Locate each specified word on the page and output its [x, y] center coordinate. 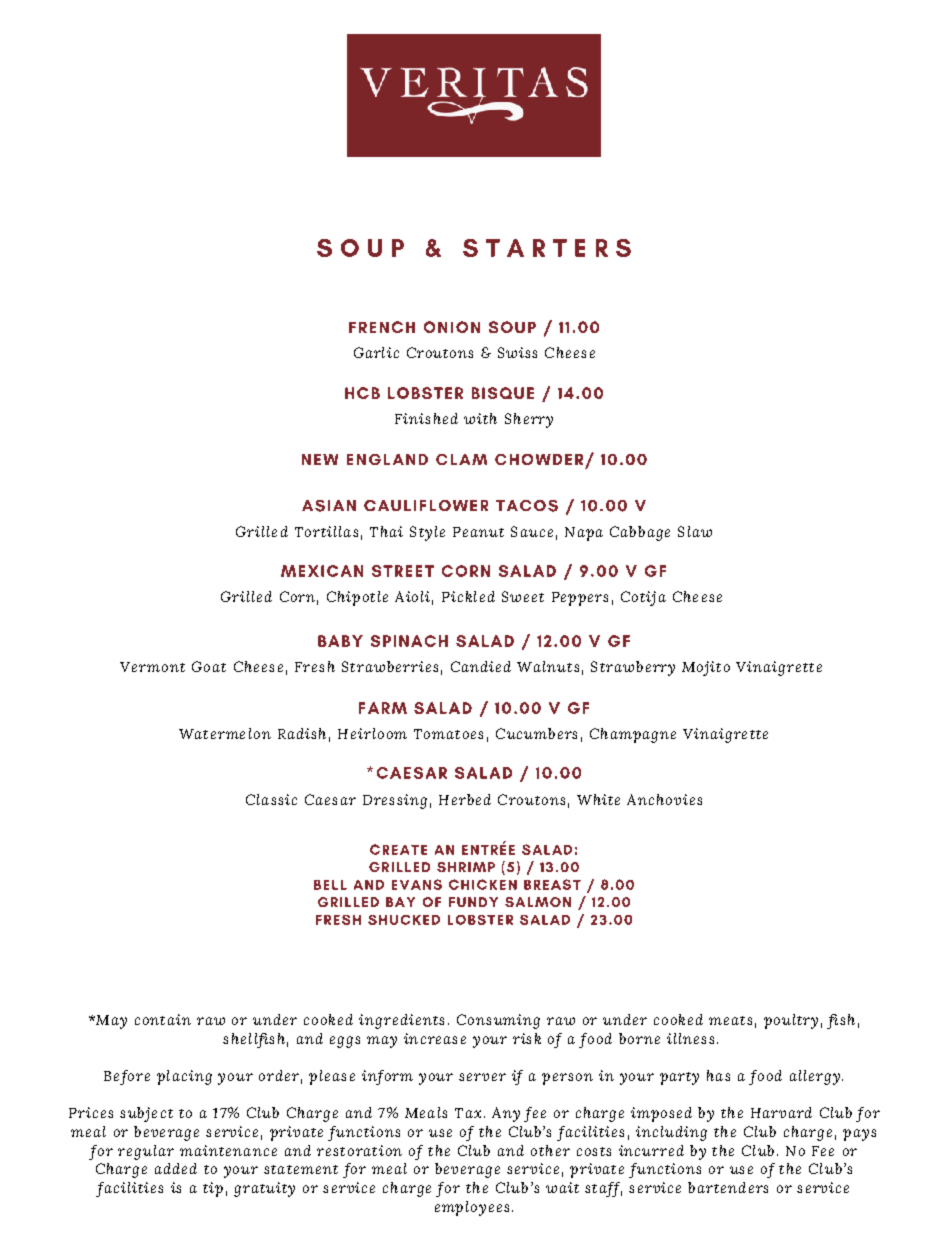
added [176, 1168]
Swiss [517, 352]
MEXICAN [322, 571]
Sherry [529, 420]
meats [730, 1020]
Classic [271, 799]
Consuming [498, 1021]
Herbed [465, 799]
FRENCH [382, 327]
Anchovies [664, 799]
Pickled [468, 596]
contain [163, 1019]
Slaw [695, 531]
